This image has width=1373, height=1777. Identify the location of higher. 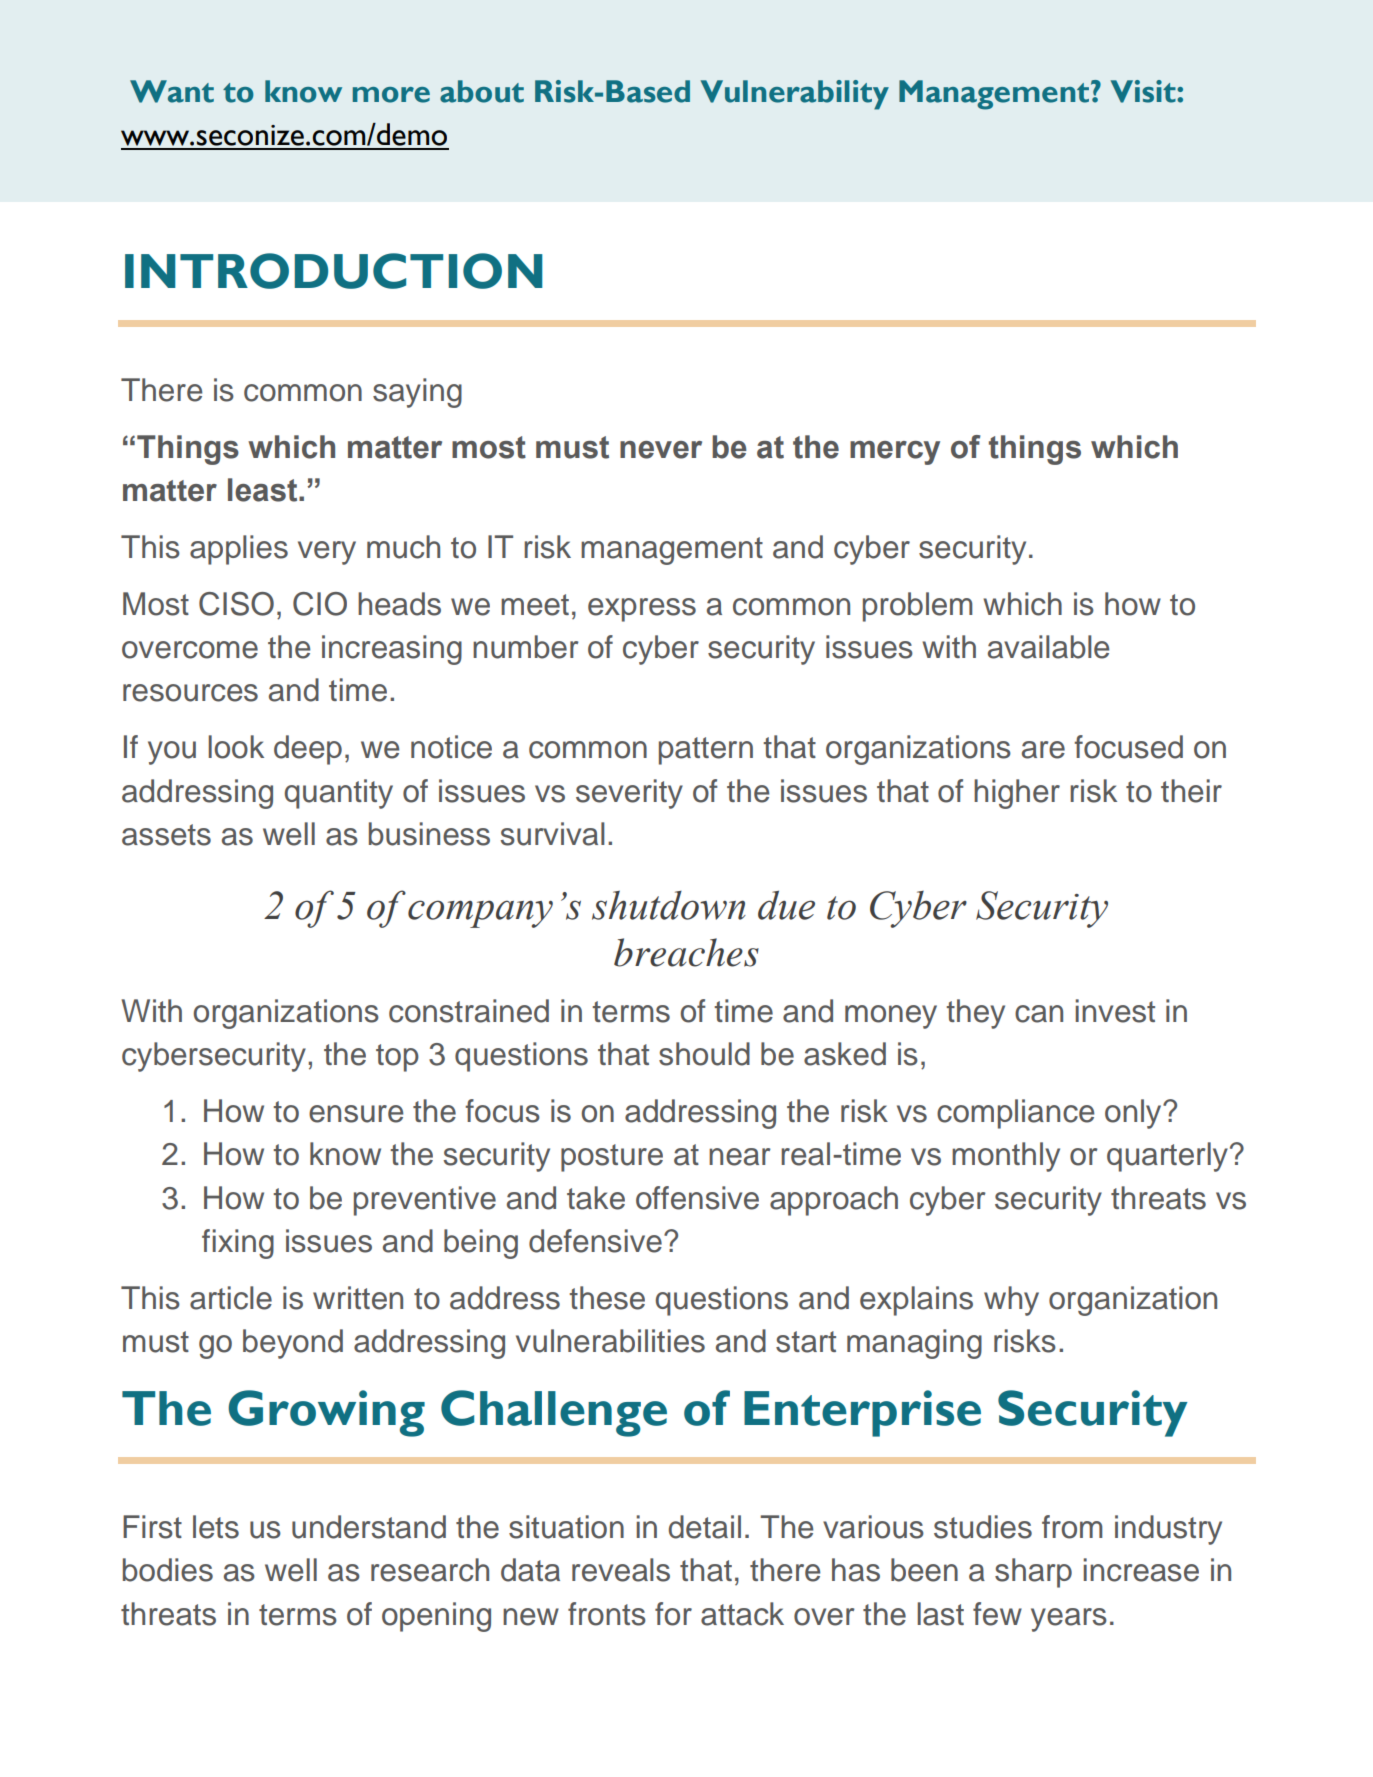
(1017, 794).
